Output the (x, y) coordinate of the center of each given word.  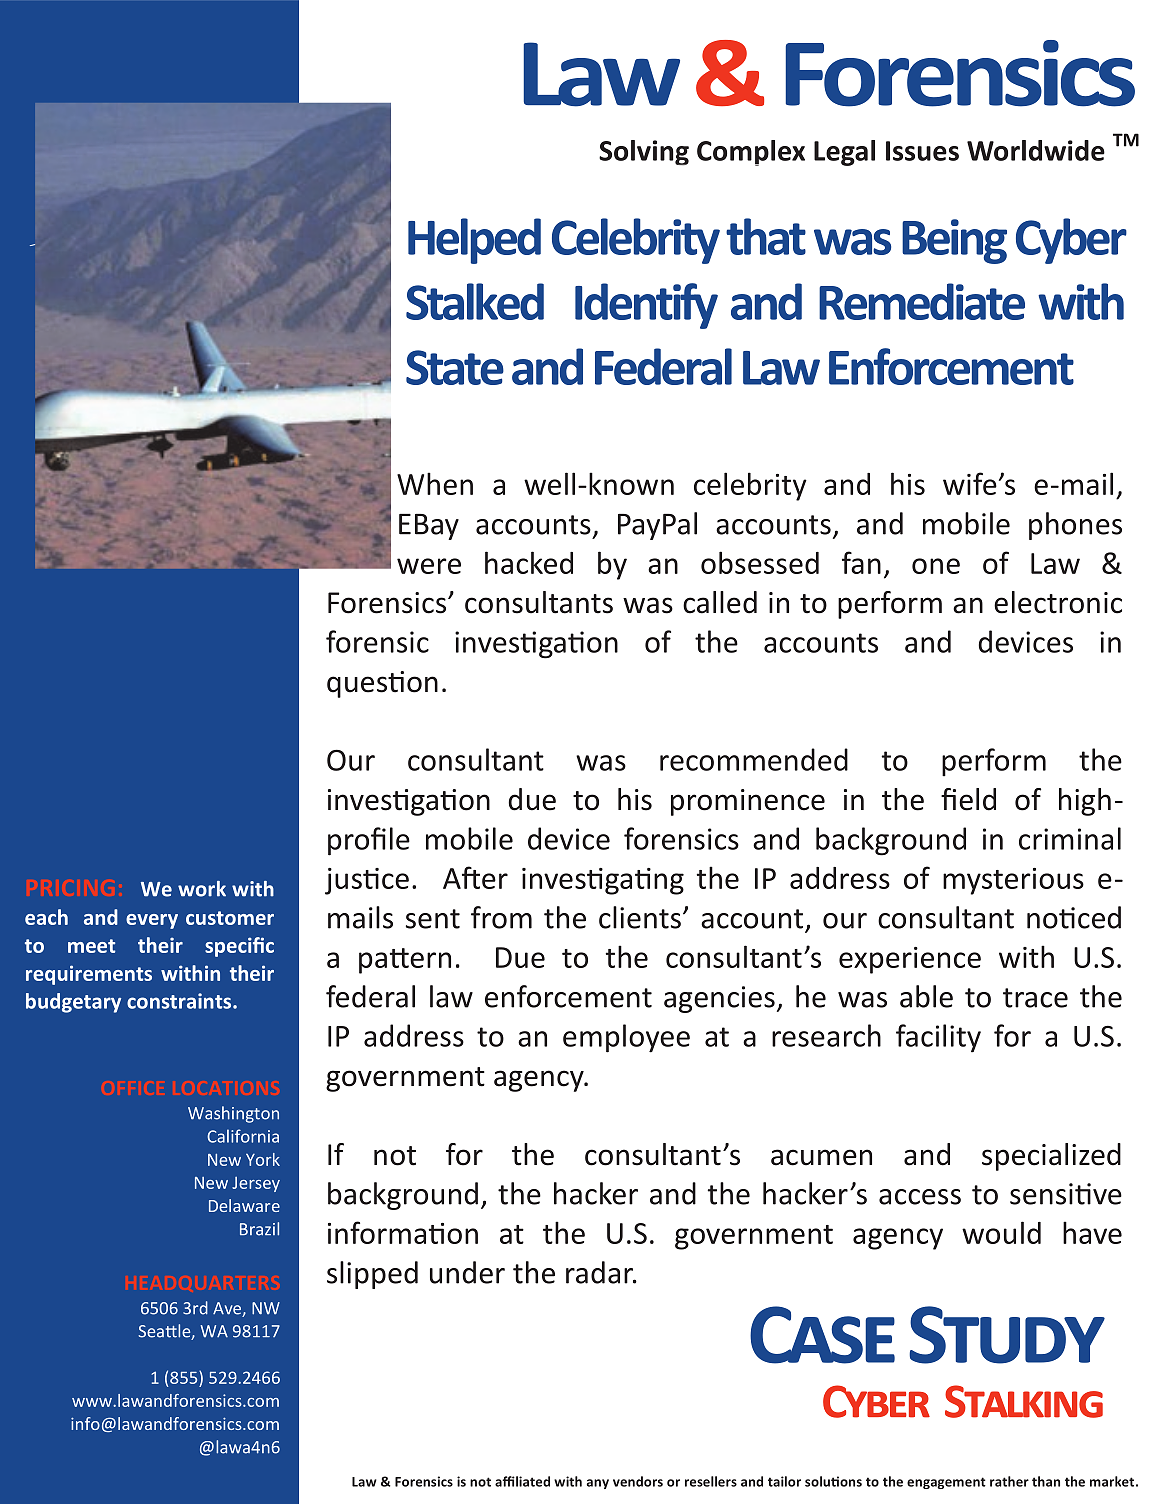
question (382, 684)
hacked (529, 562)
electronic (1058, 602)
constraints (180, 1001)
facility (938, 1038)
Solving (644, 152)
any (598, 1484)
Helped (474, 241)
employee (626, 1038)
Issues (922, 151)
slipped (372, 1275)
